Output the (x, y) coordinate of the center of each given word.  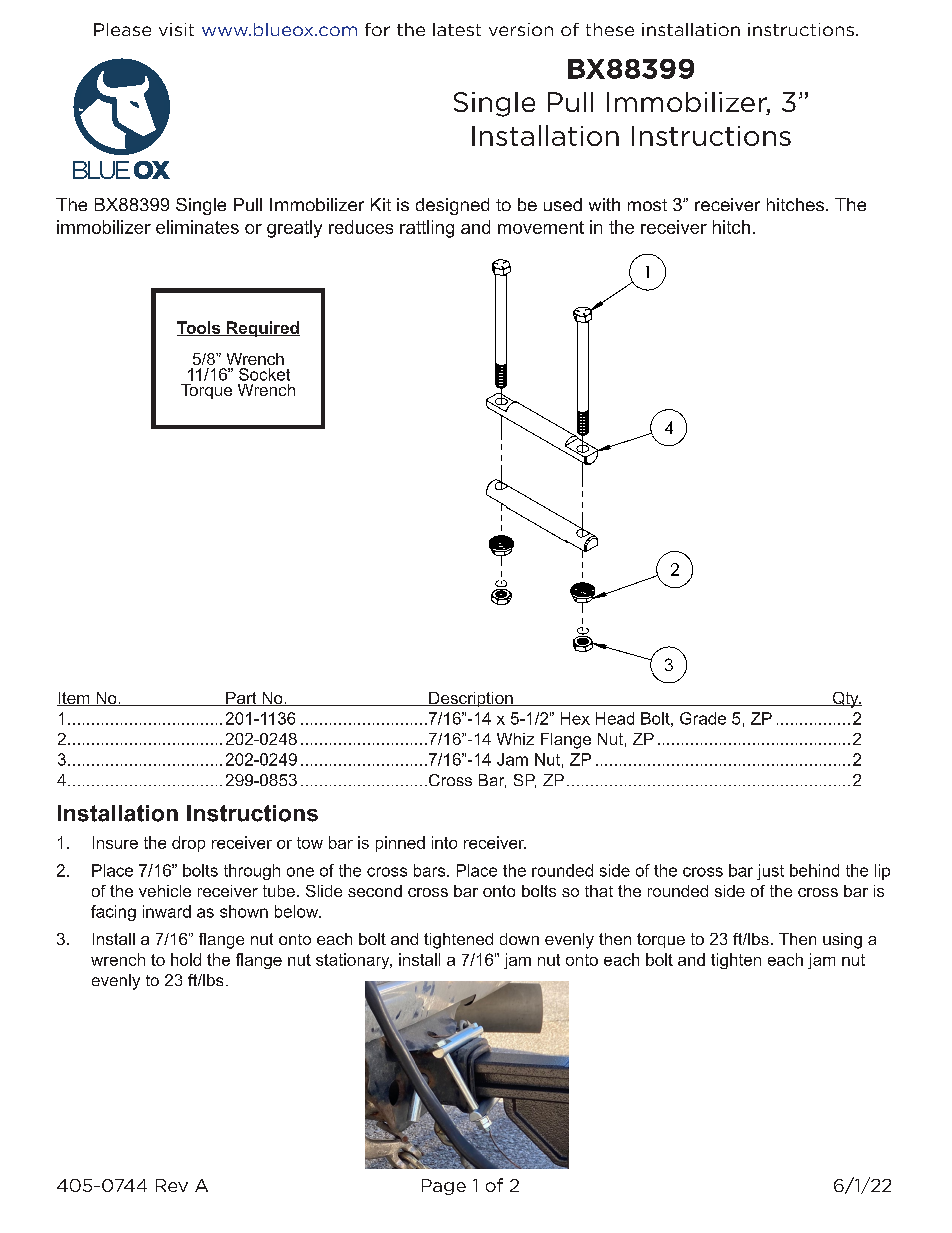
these (610, 29)
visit (176, 29)
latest (457, 29)
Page (444, 1187)
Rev (172, 1185)
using (842, 941)
